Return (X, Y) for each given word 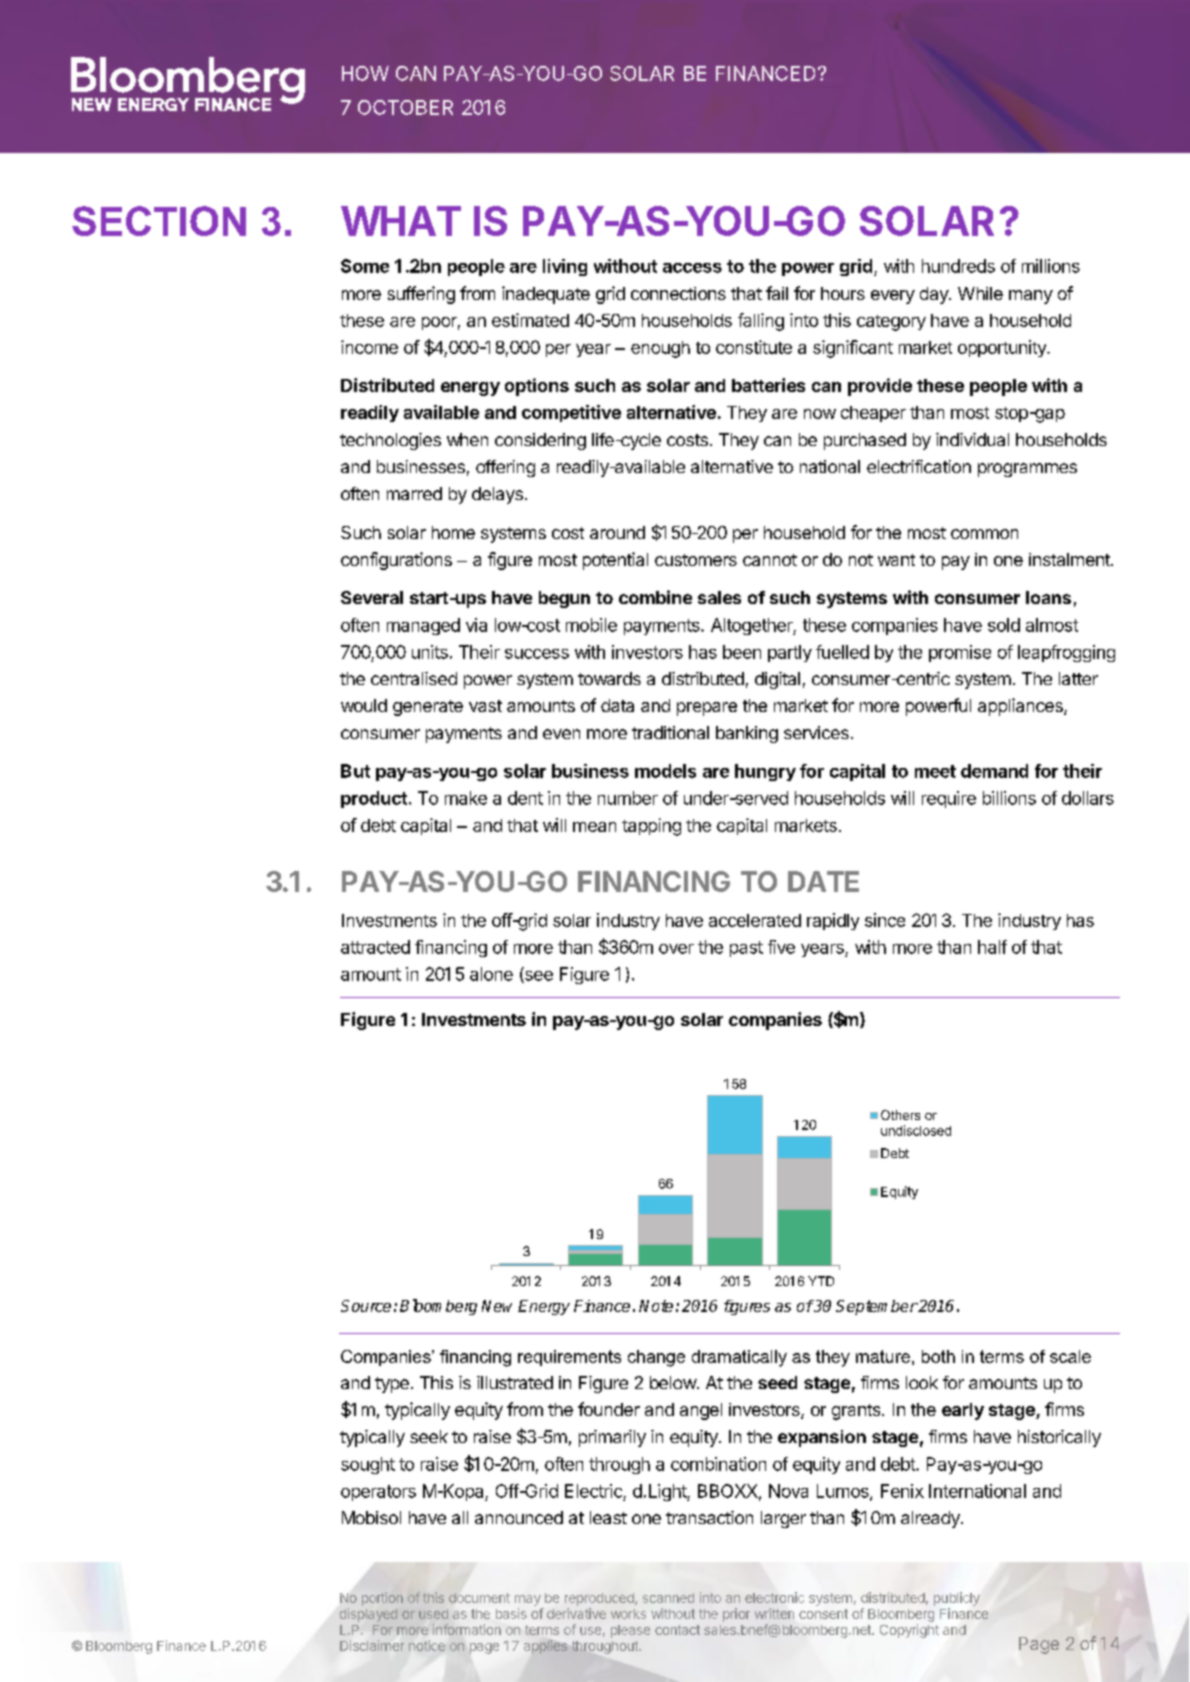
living (565, 267)
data (617, 705)
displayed (368, 1615)
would (364, 705)
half (992, 947)
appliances (1021, 707)
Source (366, 1306)
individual (972, 439)
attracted (375, 947)
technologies (390, 441)
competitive (571, 413)
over (676, 949)
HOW (365, 73)
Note (656, 1306)
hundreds (958, 266)
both (938, 1356)
